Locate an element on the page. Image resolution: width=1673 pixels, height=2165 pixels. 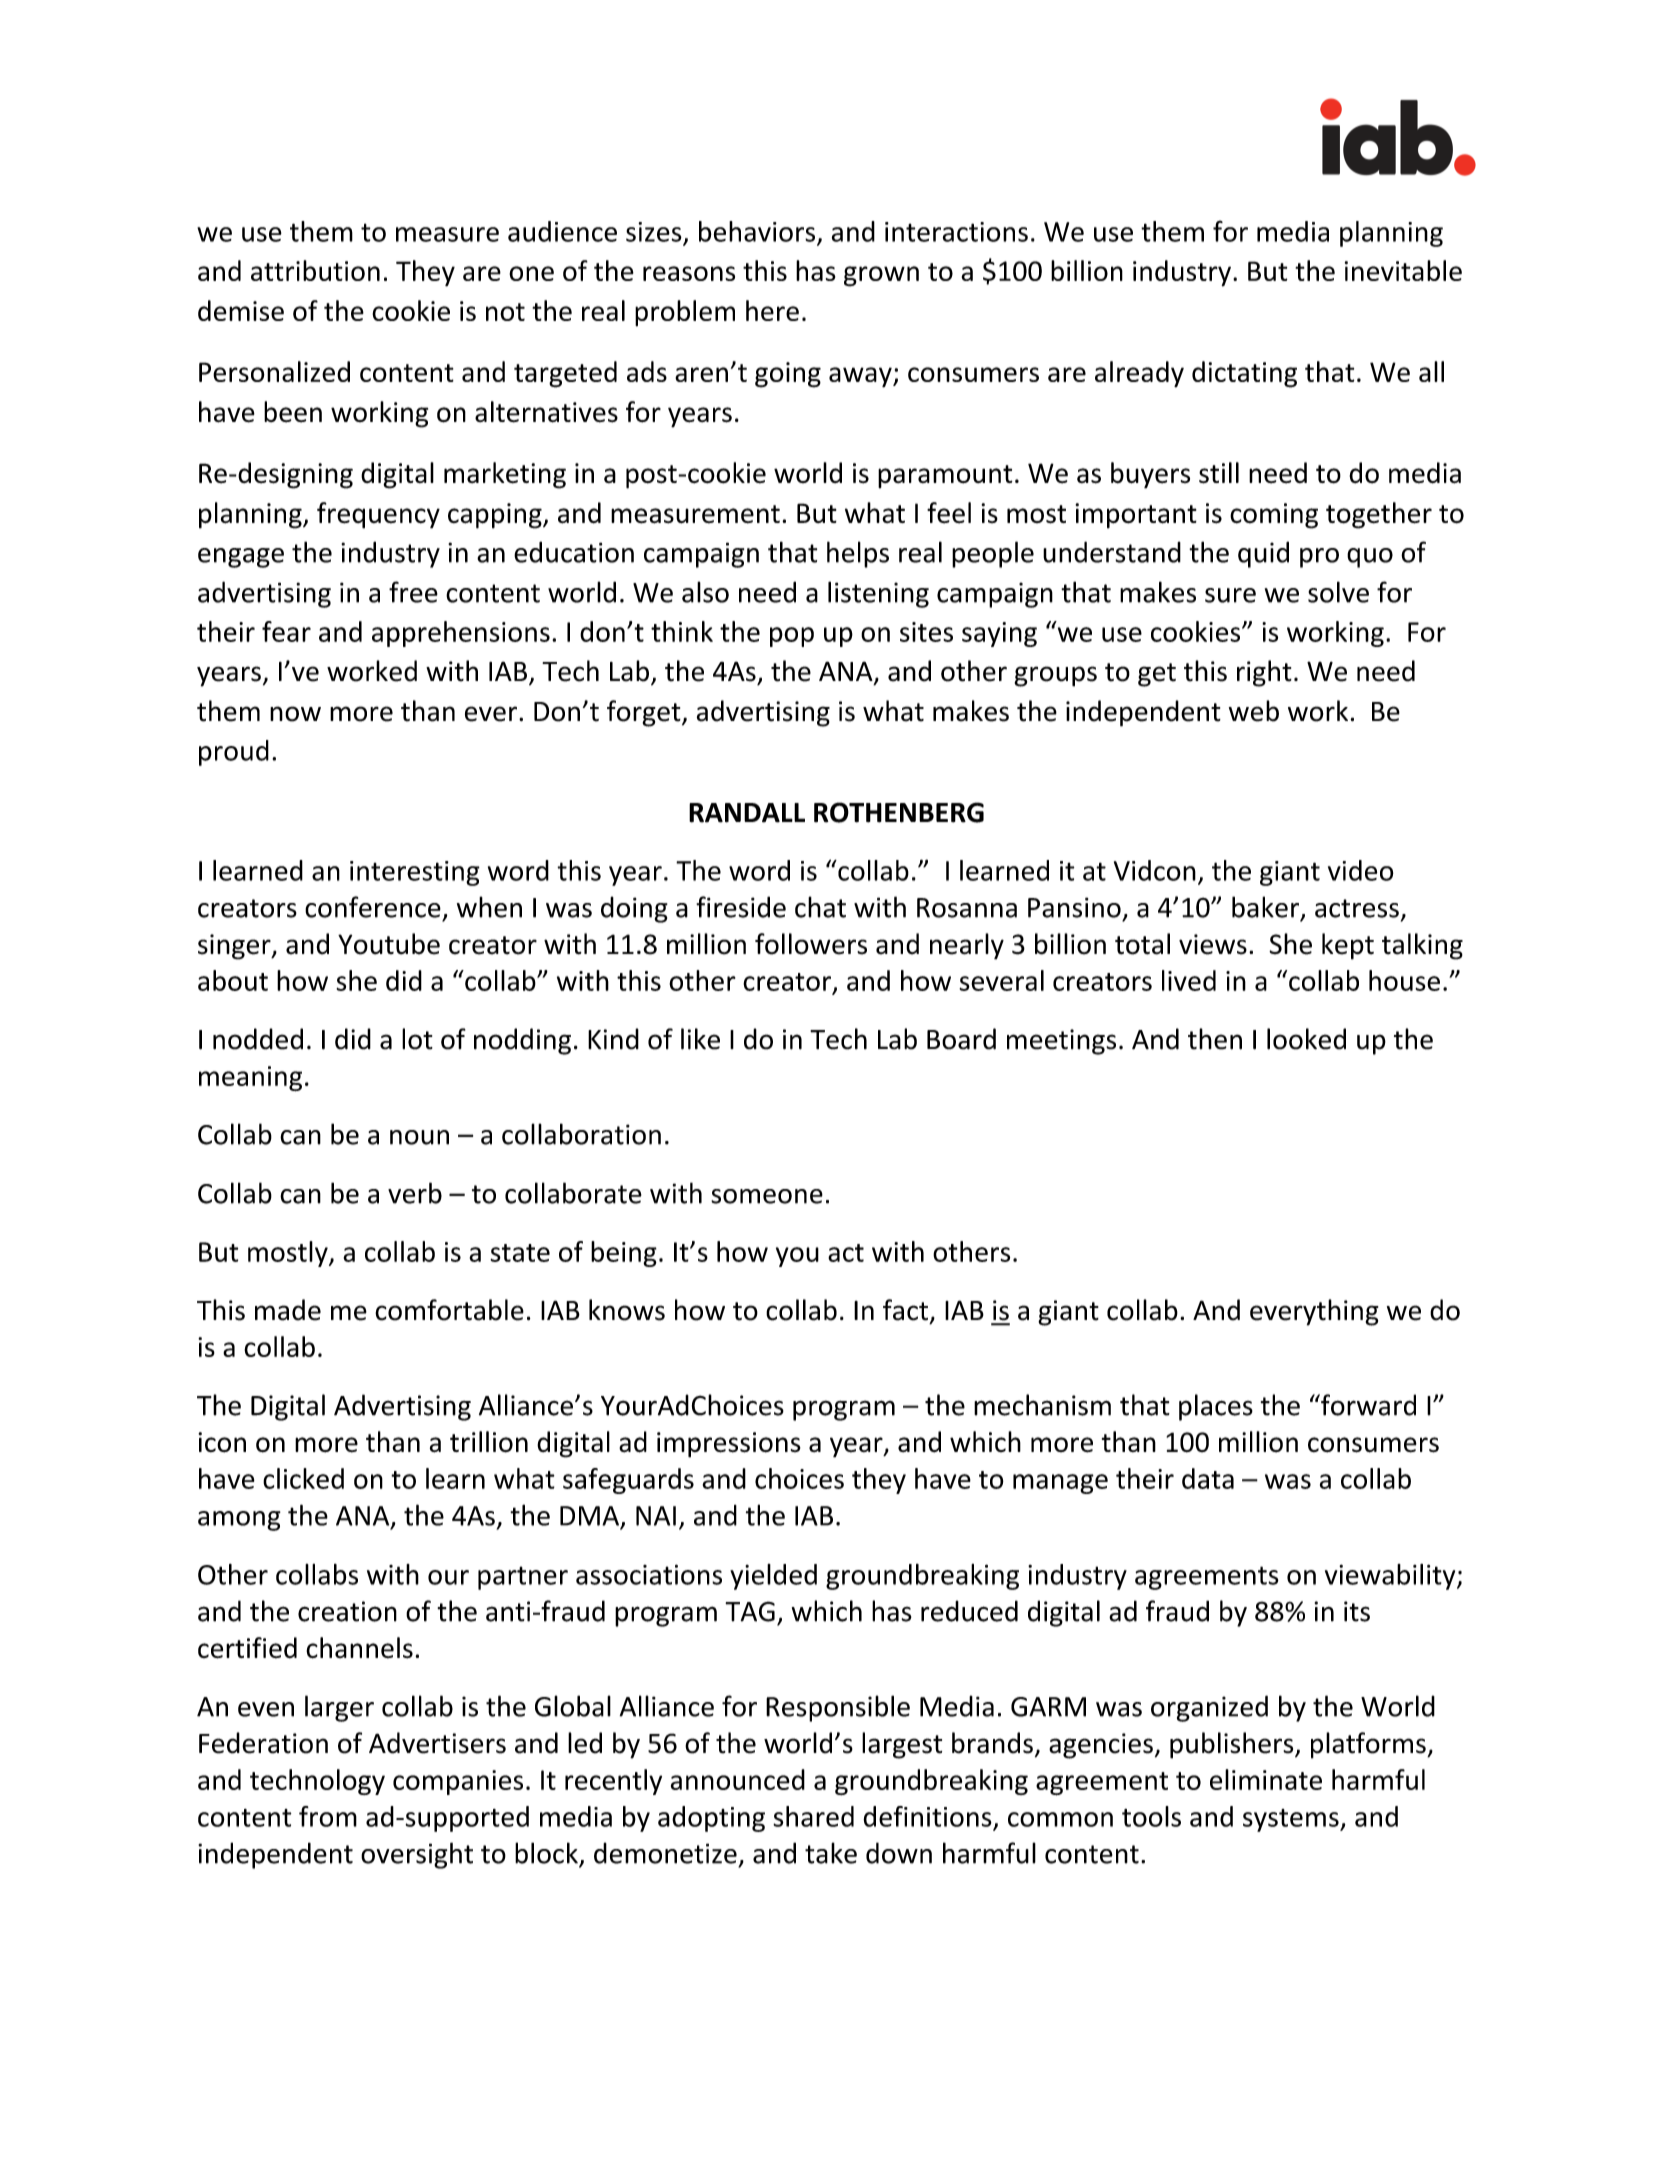
grown is located at coordinates (881, 276).
